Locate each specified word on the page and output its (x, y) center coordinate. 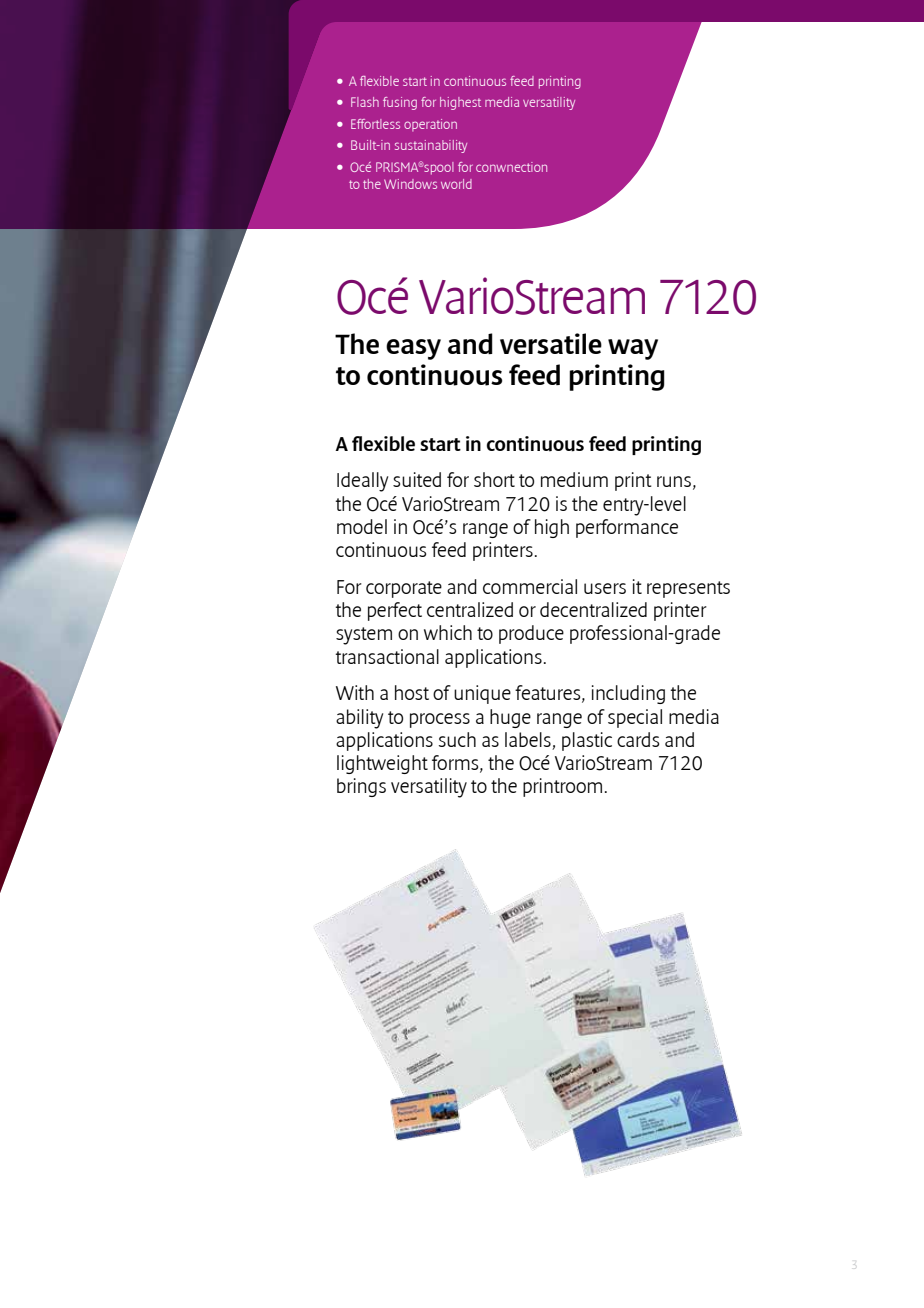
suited (417, 479)
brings (361, 787)
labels (528, 739)
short (494, 479)
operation (430, 125)
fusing (400, 103)
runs (674, 481)
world (456, 184)
